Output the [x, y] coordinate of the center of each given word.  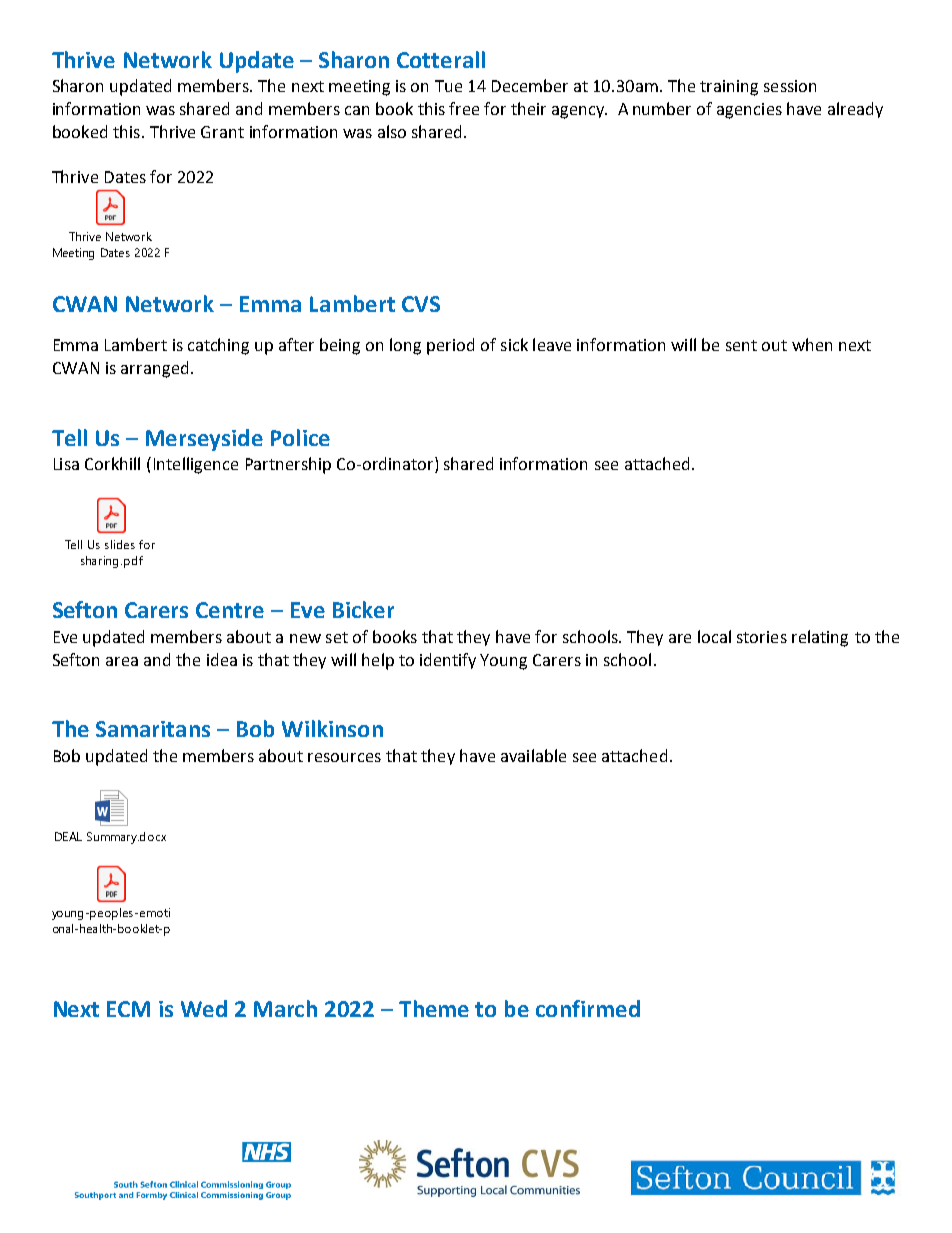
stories [762, 637]
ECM [128, 1009]
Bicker [363, 609]
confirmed [588, 1008]
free [464, 108]
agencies [749, 111]
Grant [222, 132]
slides [120, 544]
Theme [434, 1008]
